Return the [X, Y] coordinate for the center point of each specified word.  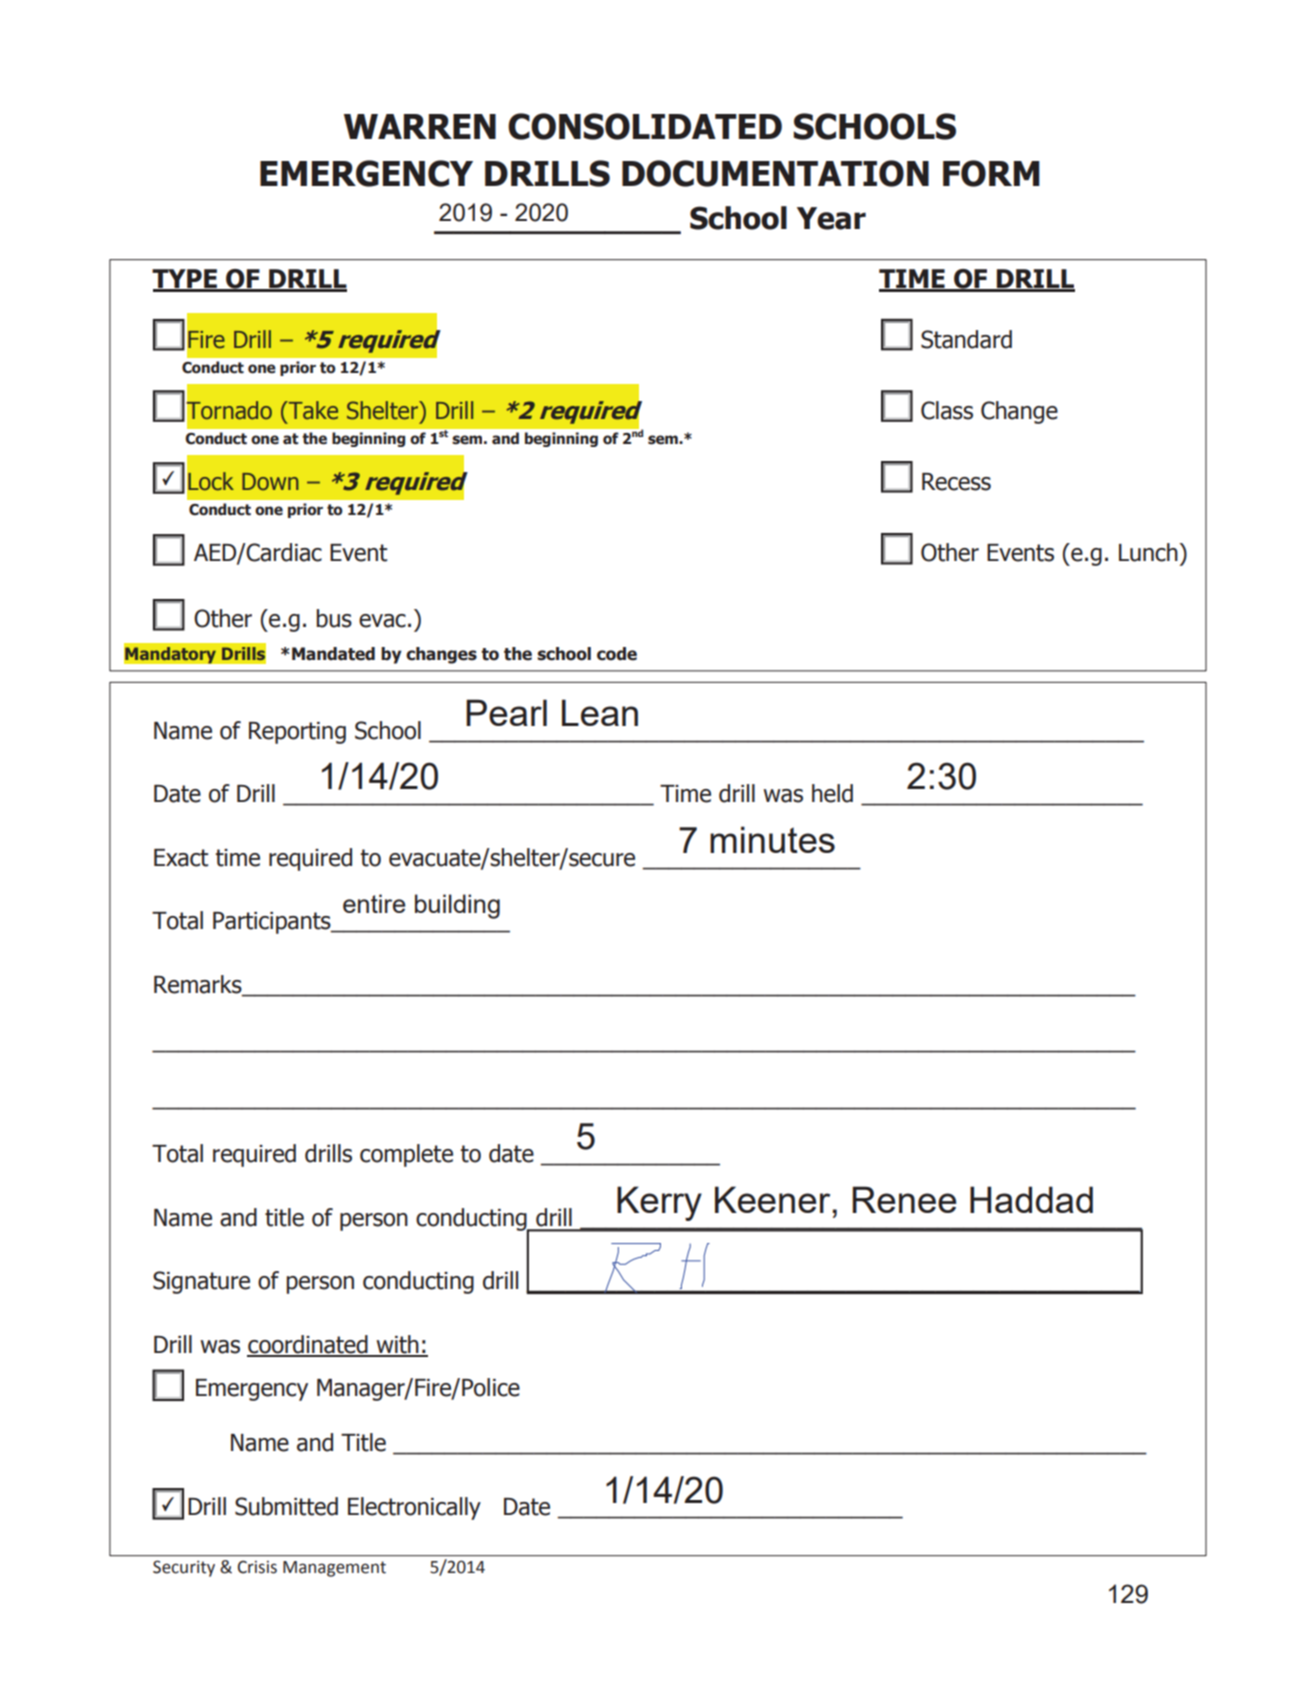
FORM [991, 173]
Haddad [1031, 1199]
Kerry [659, 1203]
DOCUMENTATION [775, 173]
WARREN [420, 126]
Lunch [1149, 552]
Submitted [286, 1506]
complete [406, 1155]
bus [334, 618]
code [617, 654]
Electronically [414, 1508]
